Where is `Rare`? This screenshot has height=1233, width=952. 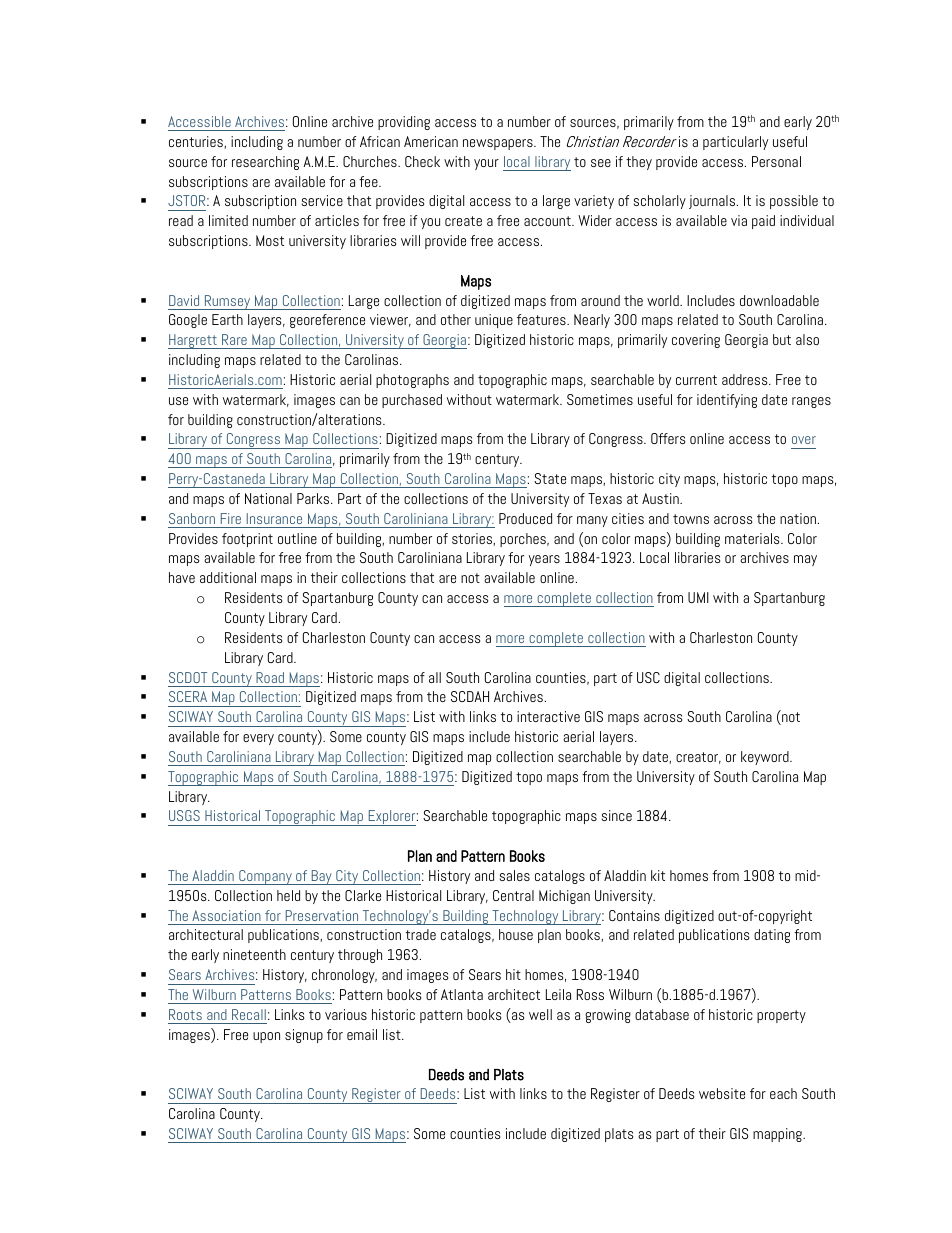
Rare is located at coordinates (234, 339).
